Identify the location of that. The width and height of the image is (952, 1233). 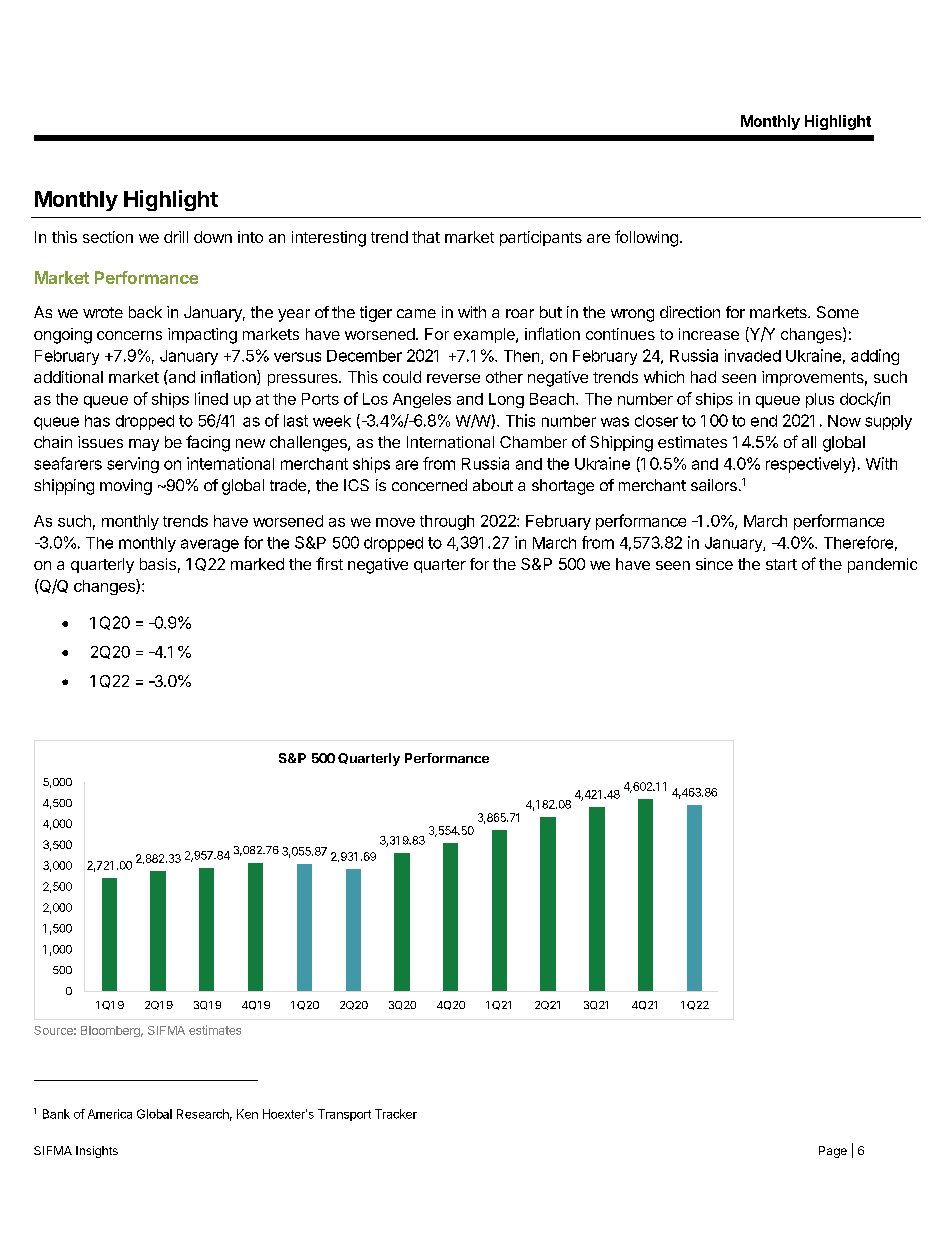
(426, 237).
